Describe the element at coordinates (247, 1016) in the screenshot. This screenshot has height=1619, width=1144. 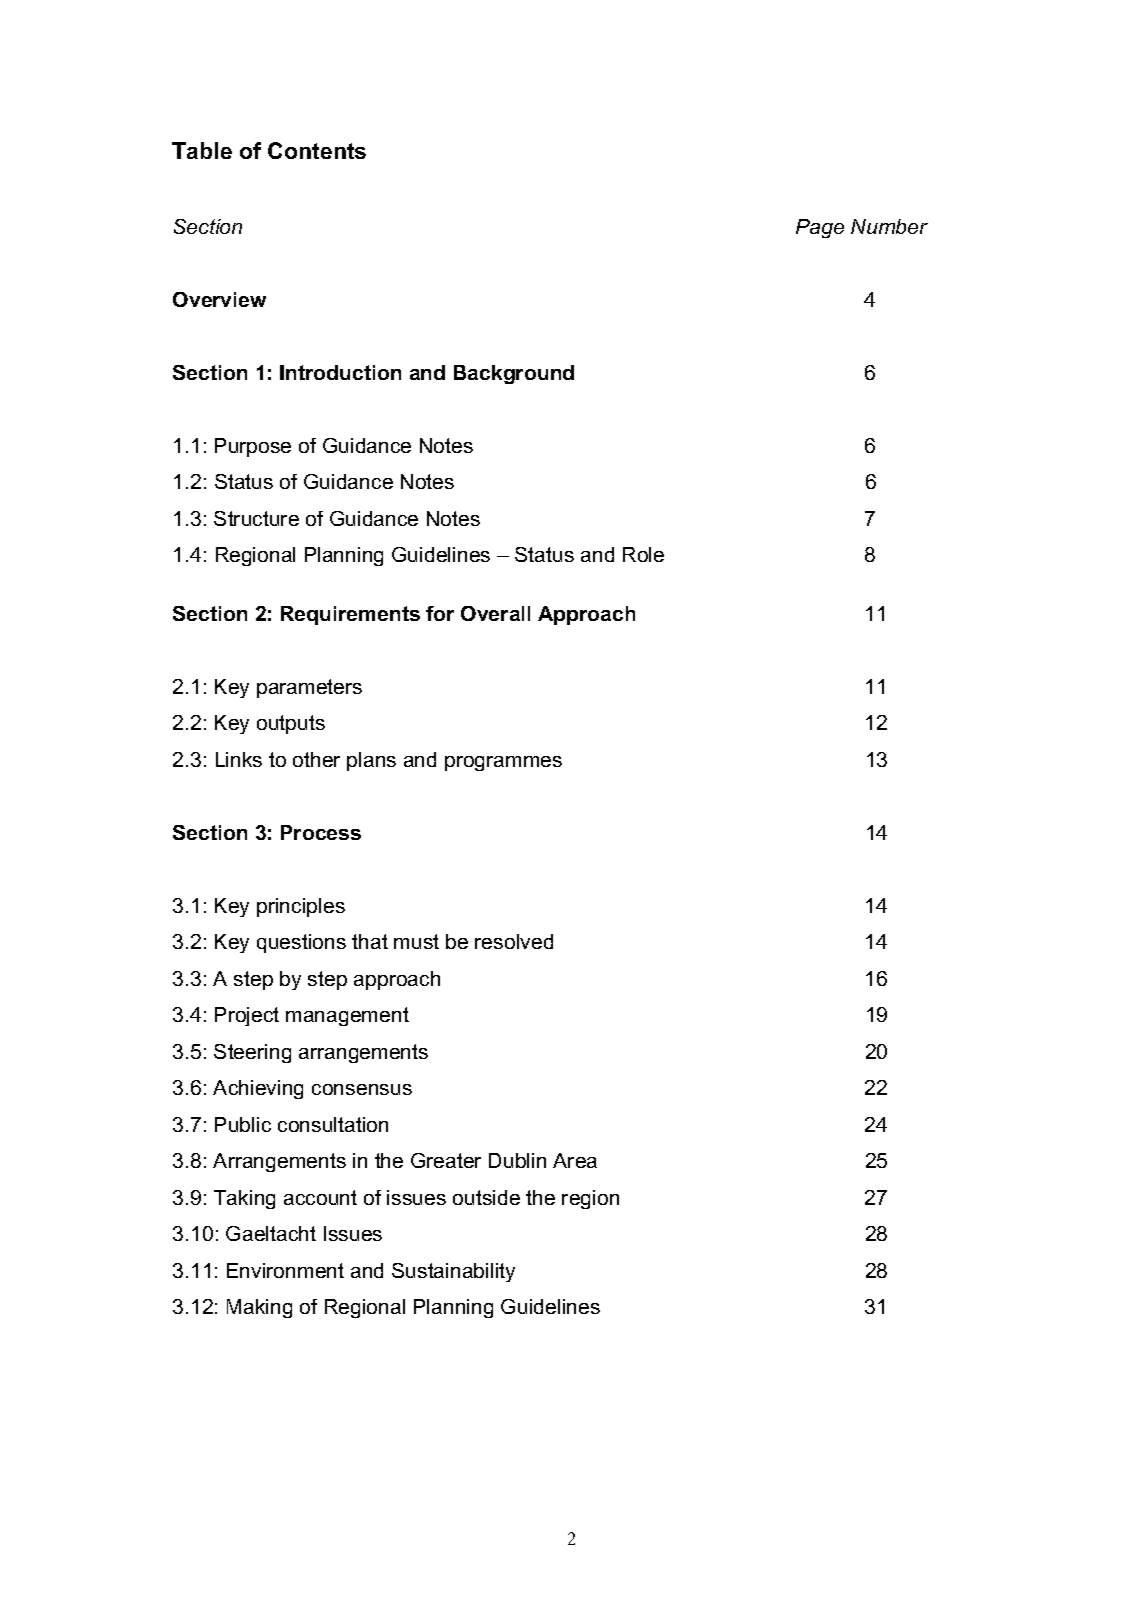
I see `Project` at that location.
